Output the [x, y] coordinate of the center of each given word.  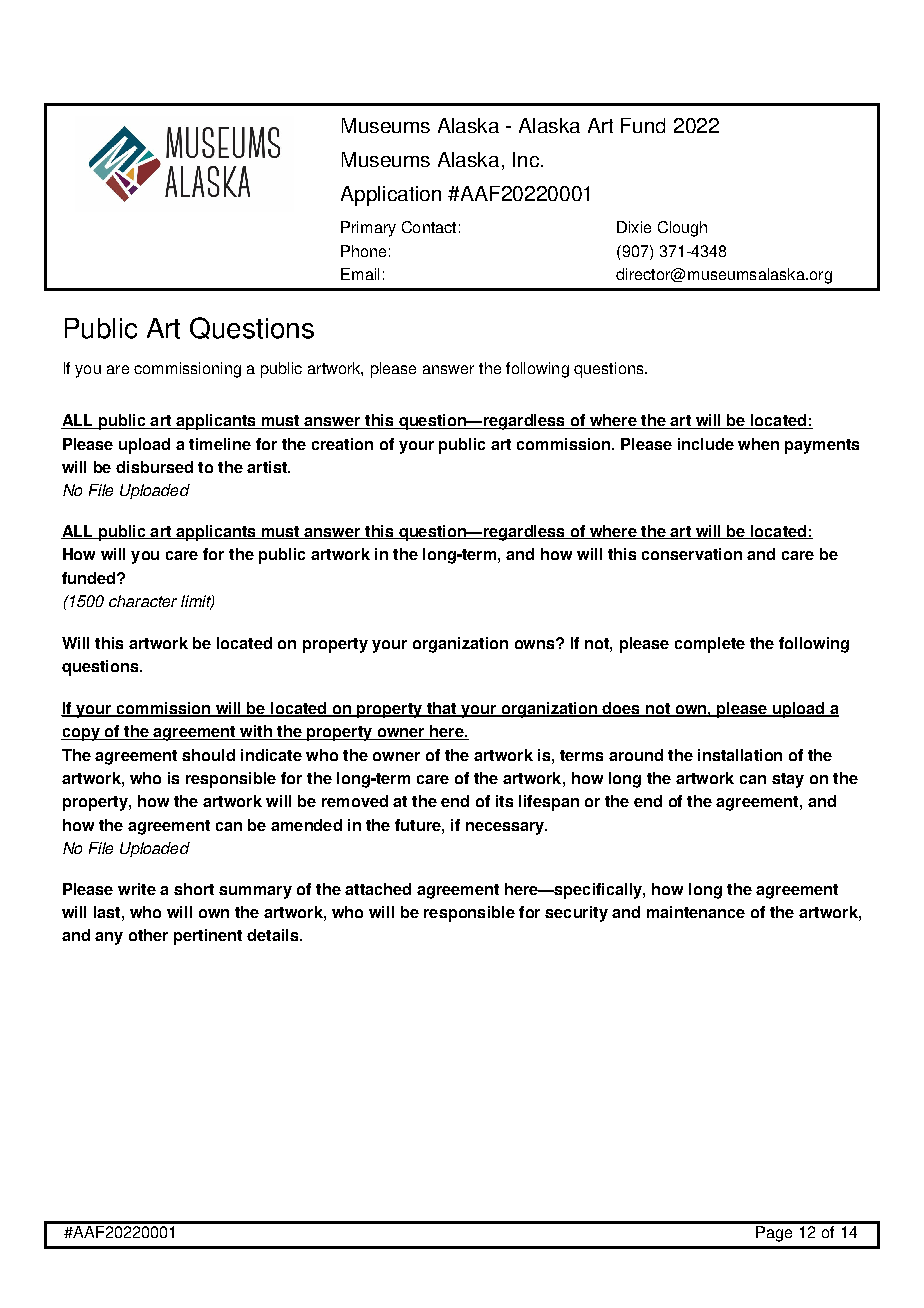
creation [342, 444]
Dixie [634, 227]
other [148, 935]
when [758, 444]
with [256, 732]
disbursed [154, 467]
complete [710, 645]
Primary [368, 229]
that [441, 709]
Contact [429, 227]
